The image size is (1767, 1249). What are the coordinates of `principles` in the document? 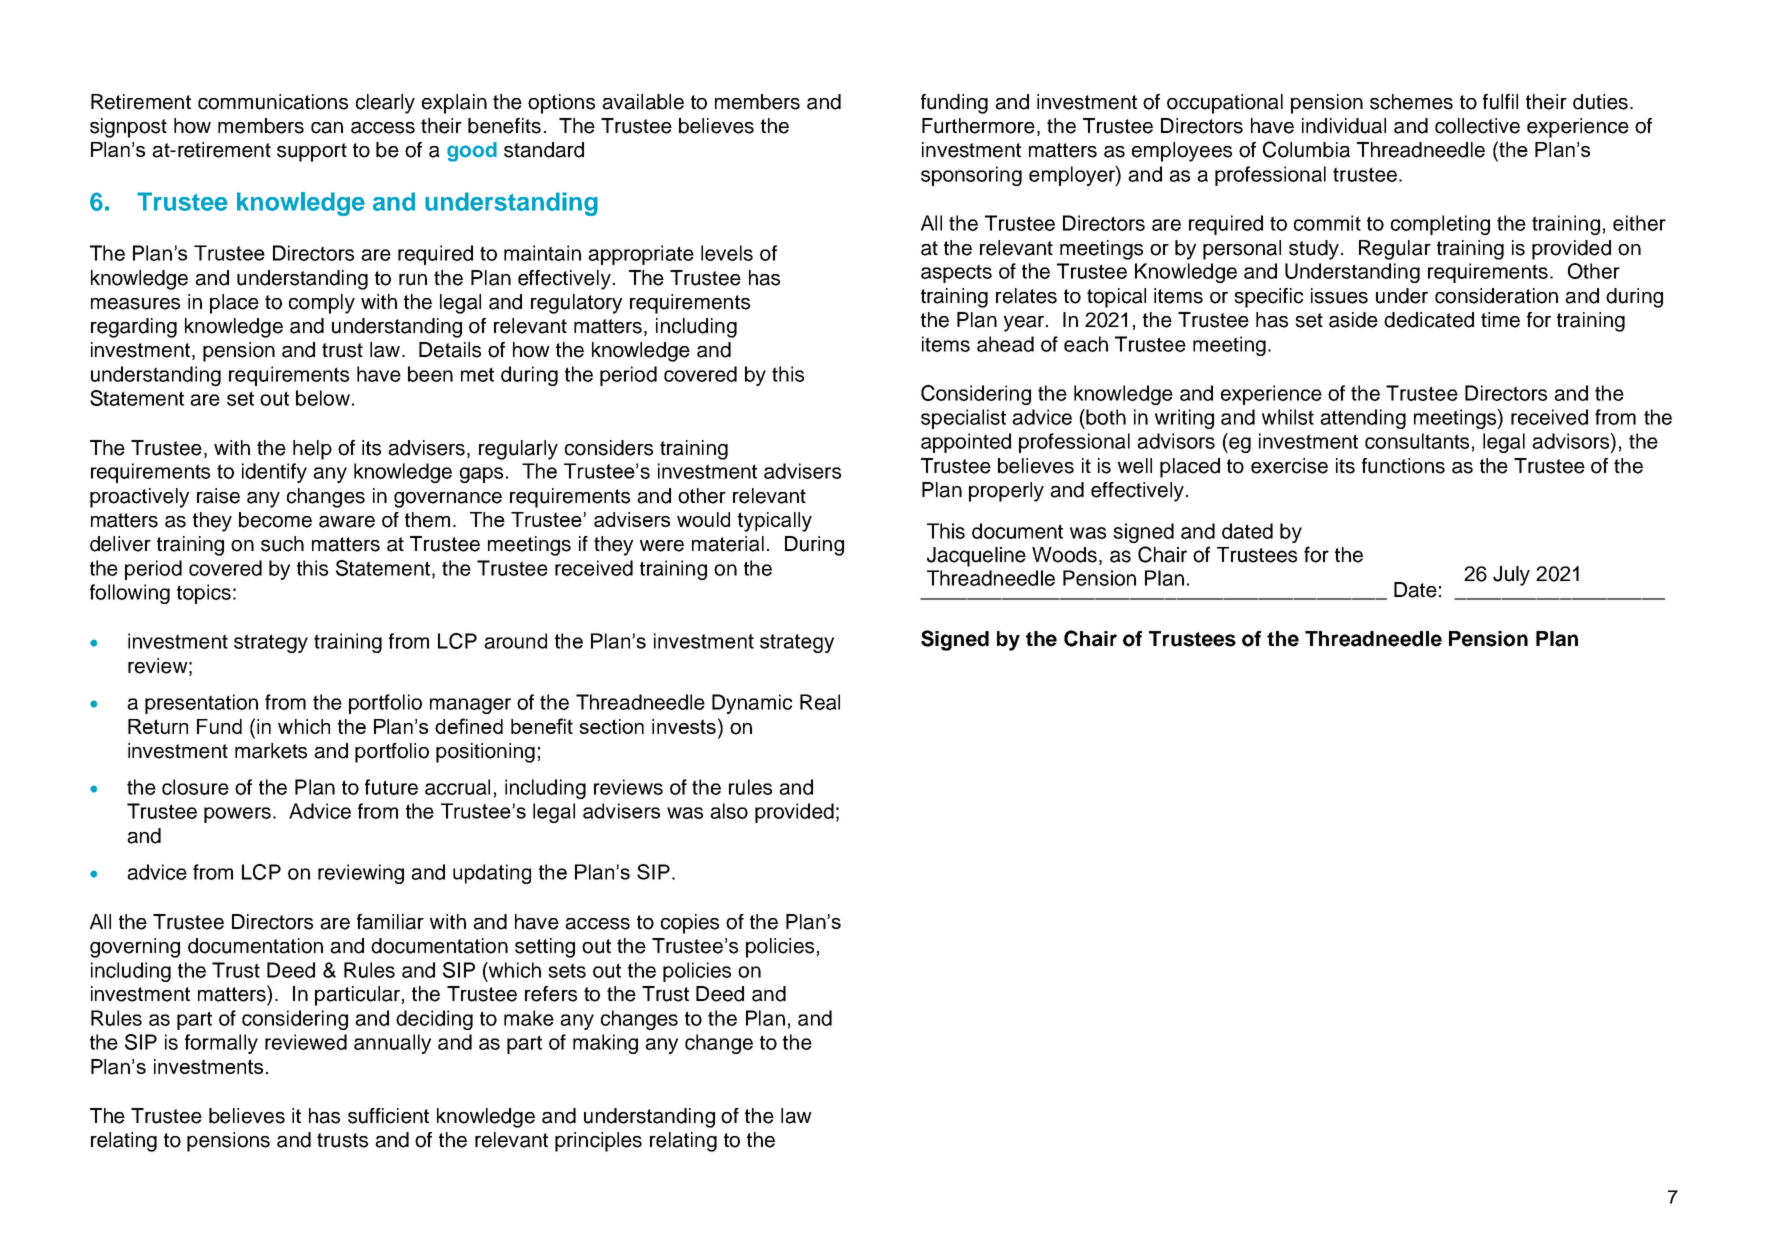 It's located at (598, 1142).
